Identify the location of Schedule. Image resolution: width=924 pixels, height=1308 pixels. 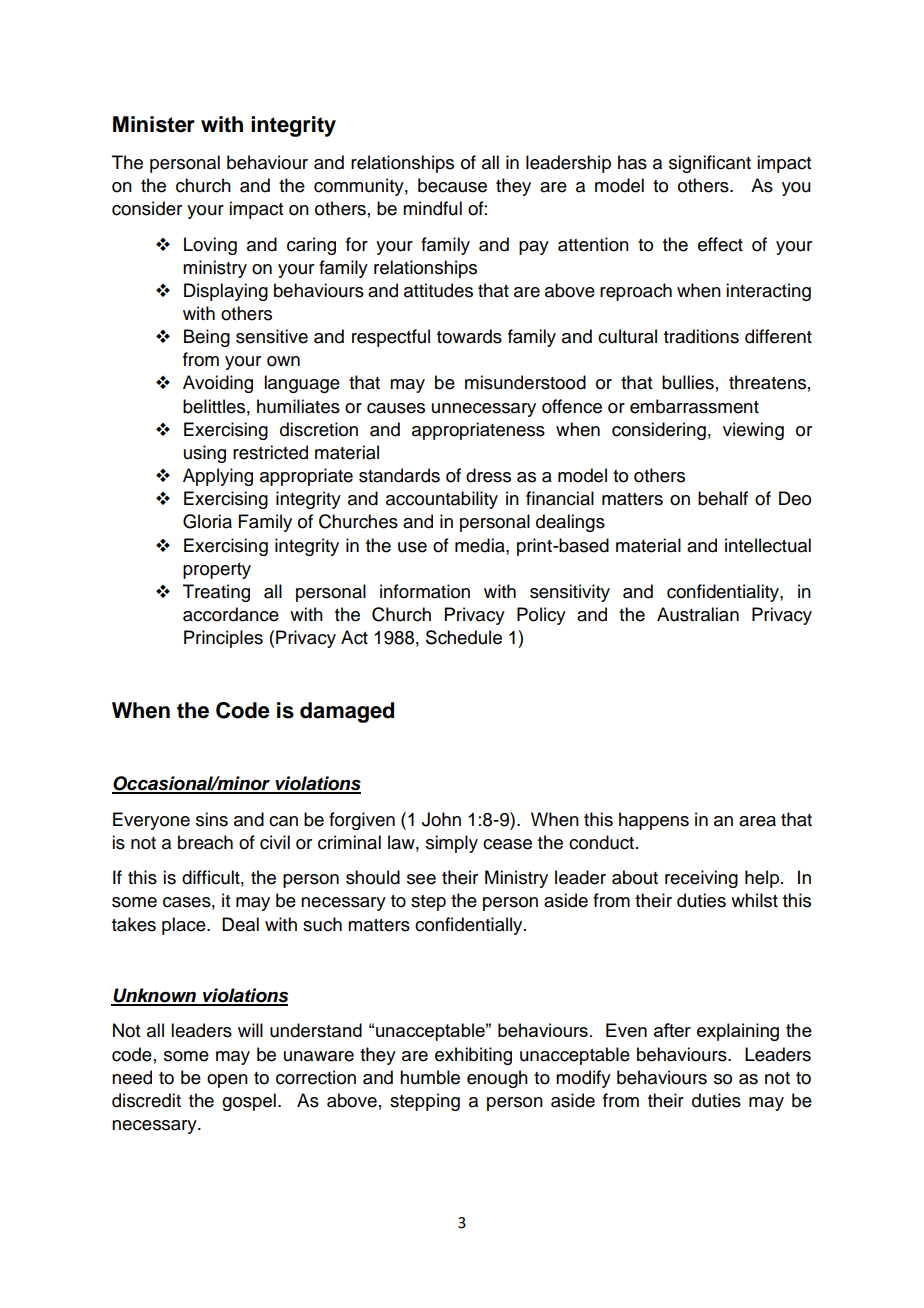
(464, 637).
